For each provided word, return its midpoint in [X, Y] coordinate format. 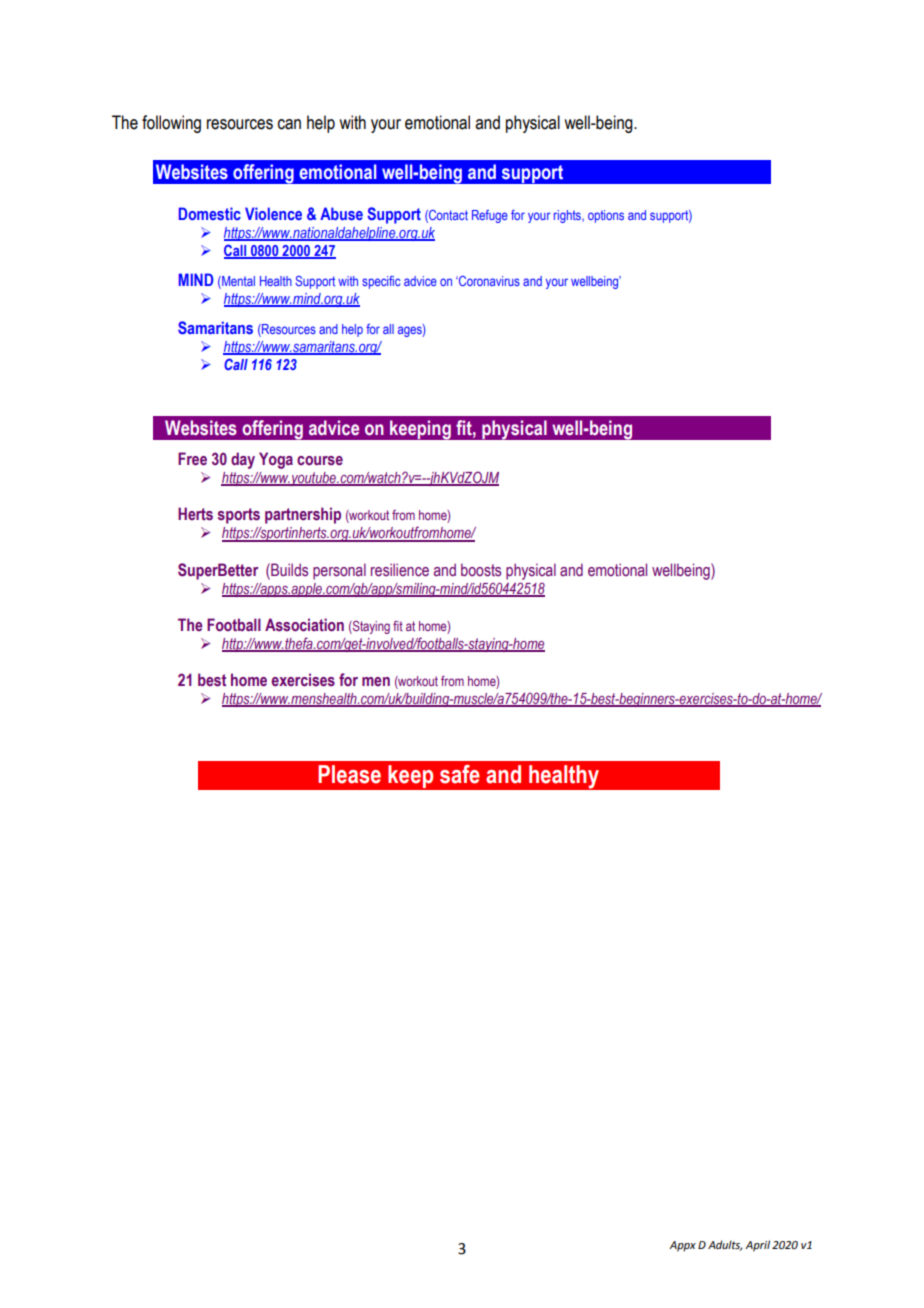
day [243, 460]
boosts [481, 570]
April [757, 1246]
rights [568, 216]
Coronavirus [488, 281]
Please [349, 774]
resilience [400, 570]
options [606, 216]
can [289, 124]
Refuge [490, 216]
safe [460, 774]
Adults [725, 1245]
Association [304, 625]
